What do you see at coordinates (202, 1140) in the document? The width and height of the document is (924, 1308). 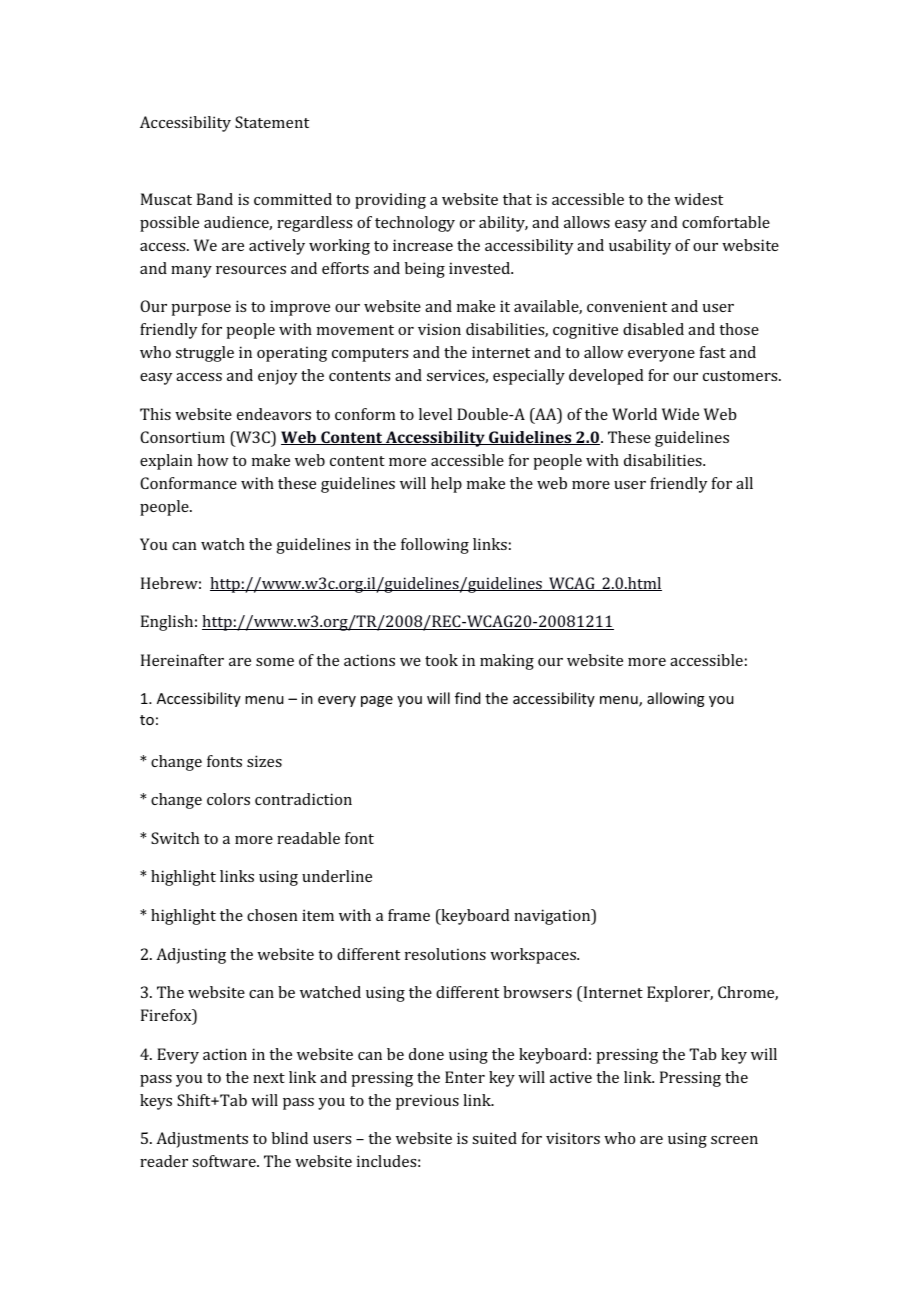 I see `Adjustments` at bounding box center [202, 1140].
